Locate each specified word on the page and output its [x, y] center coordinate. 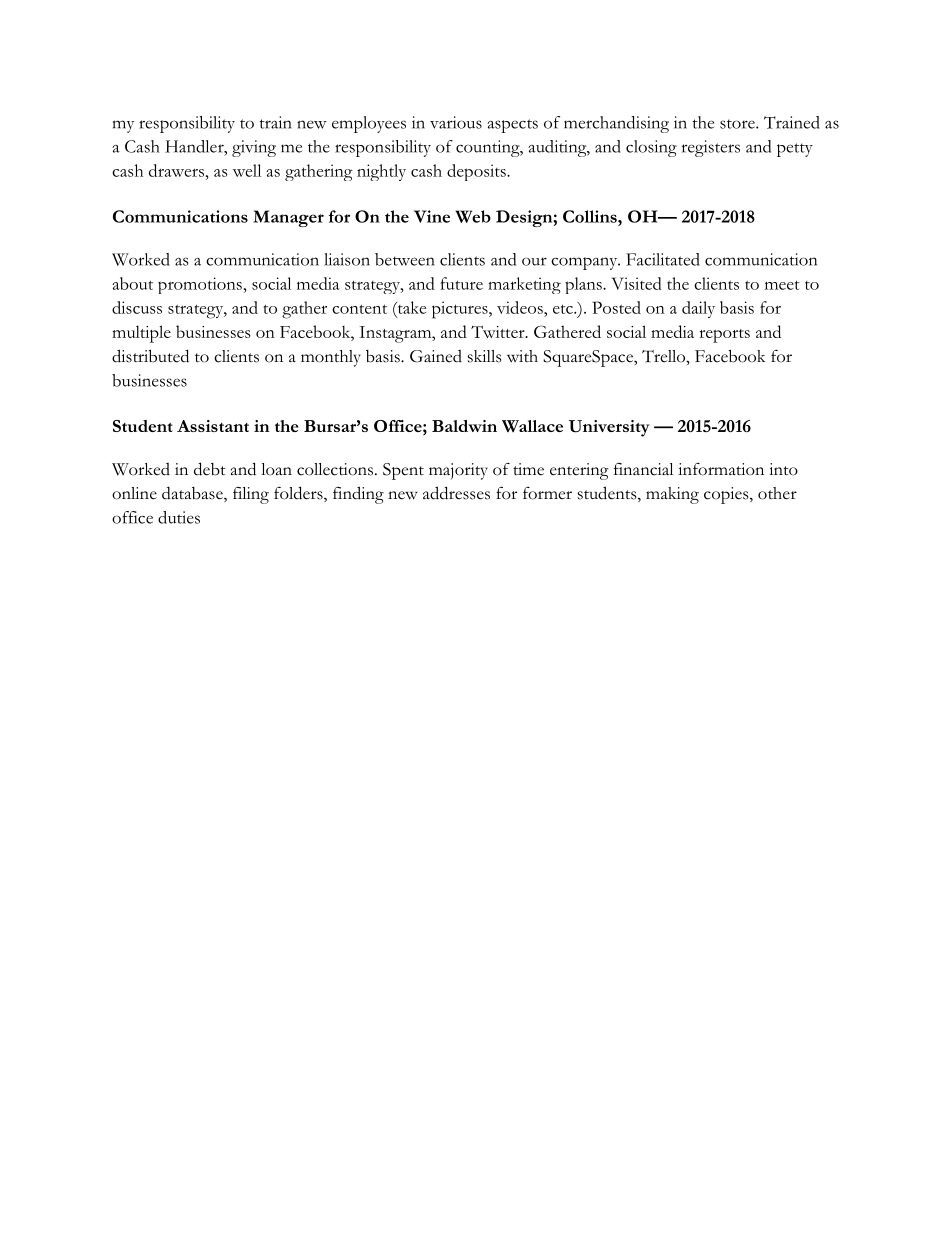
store [738, 124]
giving [254, 148]
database [193, 494]
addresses [456, 493]
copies [727, 495]
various [456, 122]
